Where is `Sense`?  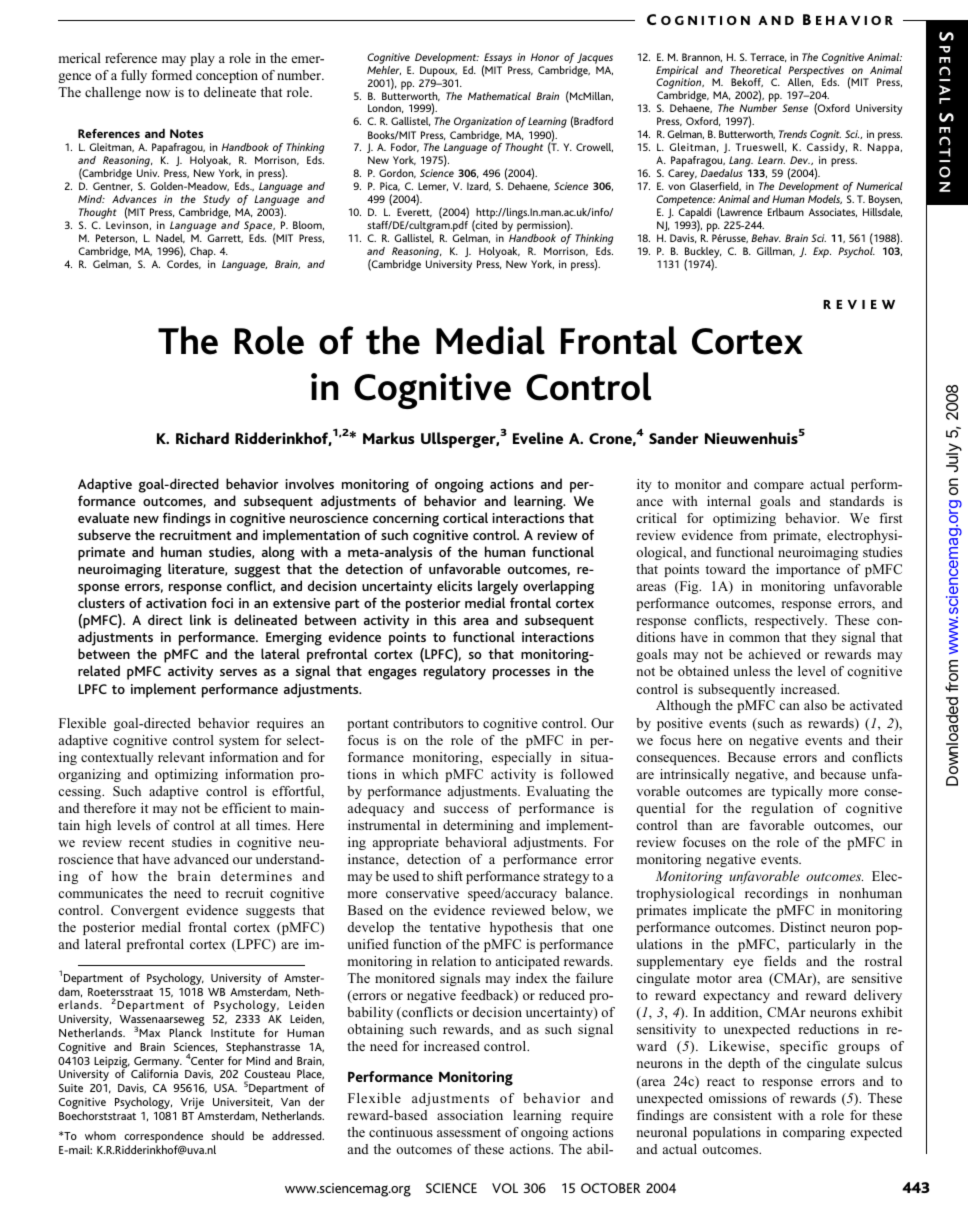
Sense is located at coordinates (795, 108).
